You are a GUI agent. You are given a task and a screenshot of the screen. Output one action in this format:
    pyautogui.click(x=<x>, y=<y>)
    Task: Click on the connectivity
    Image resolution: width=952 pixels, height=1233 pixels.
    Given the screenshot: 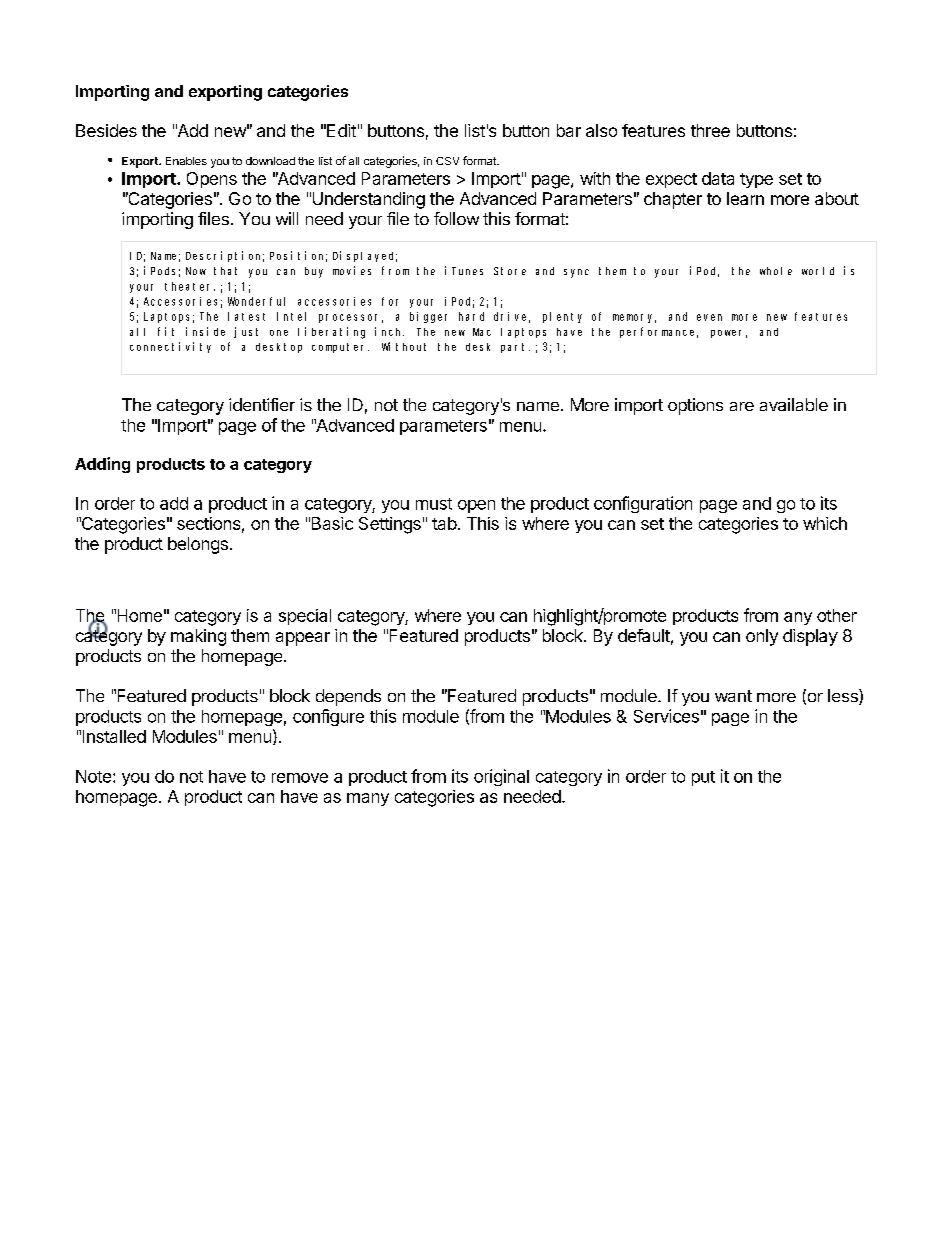 What is the action you would take?
    pyautogui.click(x=170, y=347)
